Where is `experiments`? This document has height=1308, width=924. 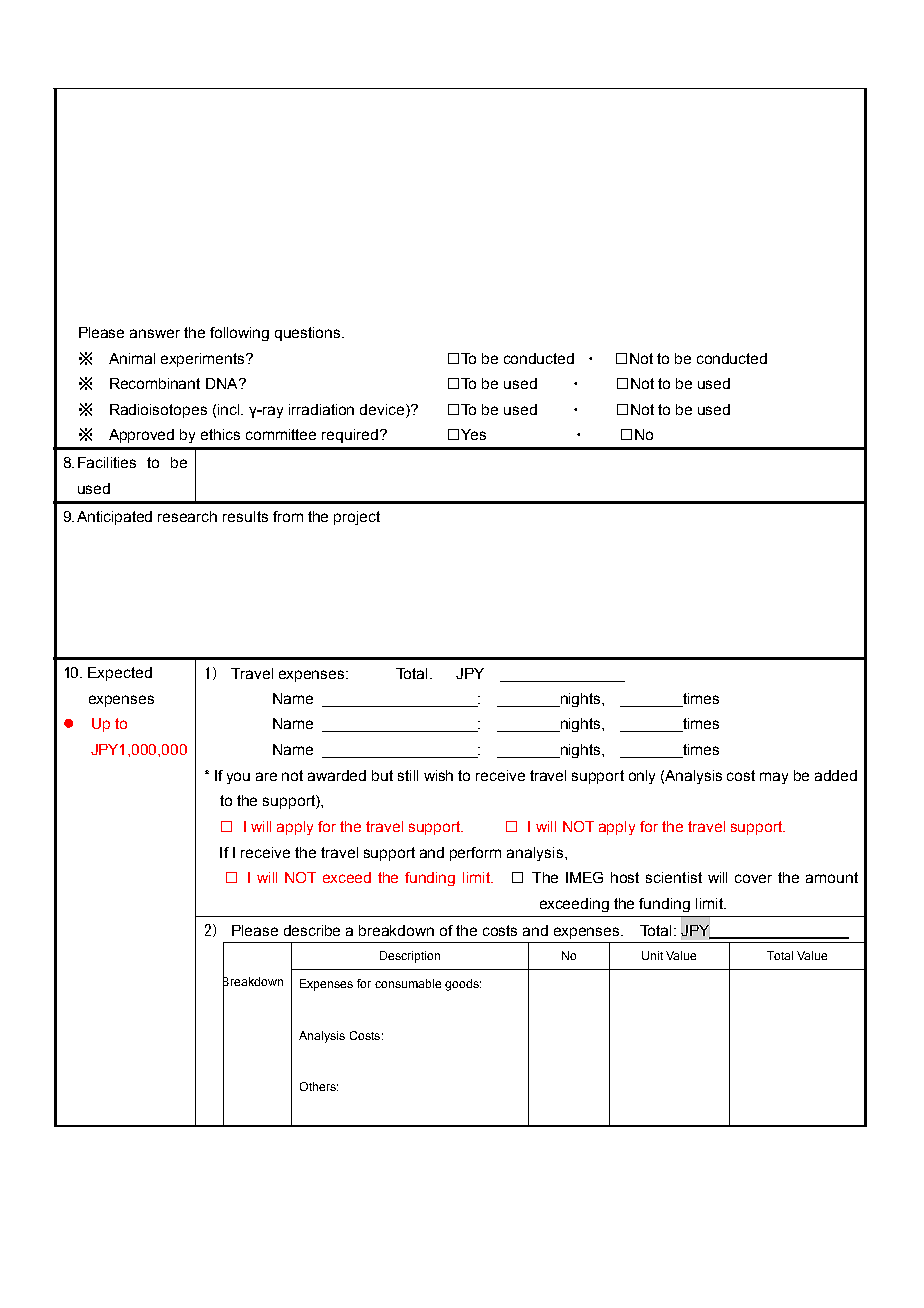 experiments is located at coordinates (204, 360).
